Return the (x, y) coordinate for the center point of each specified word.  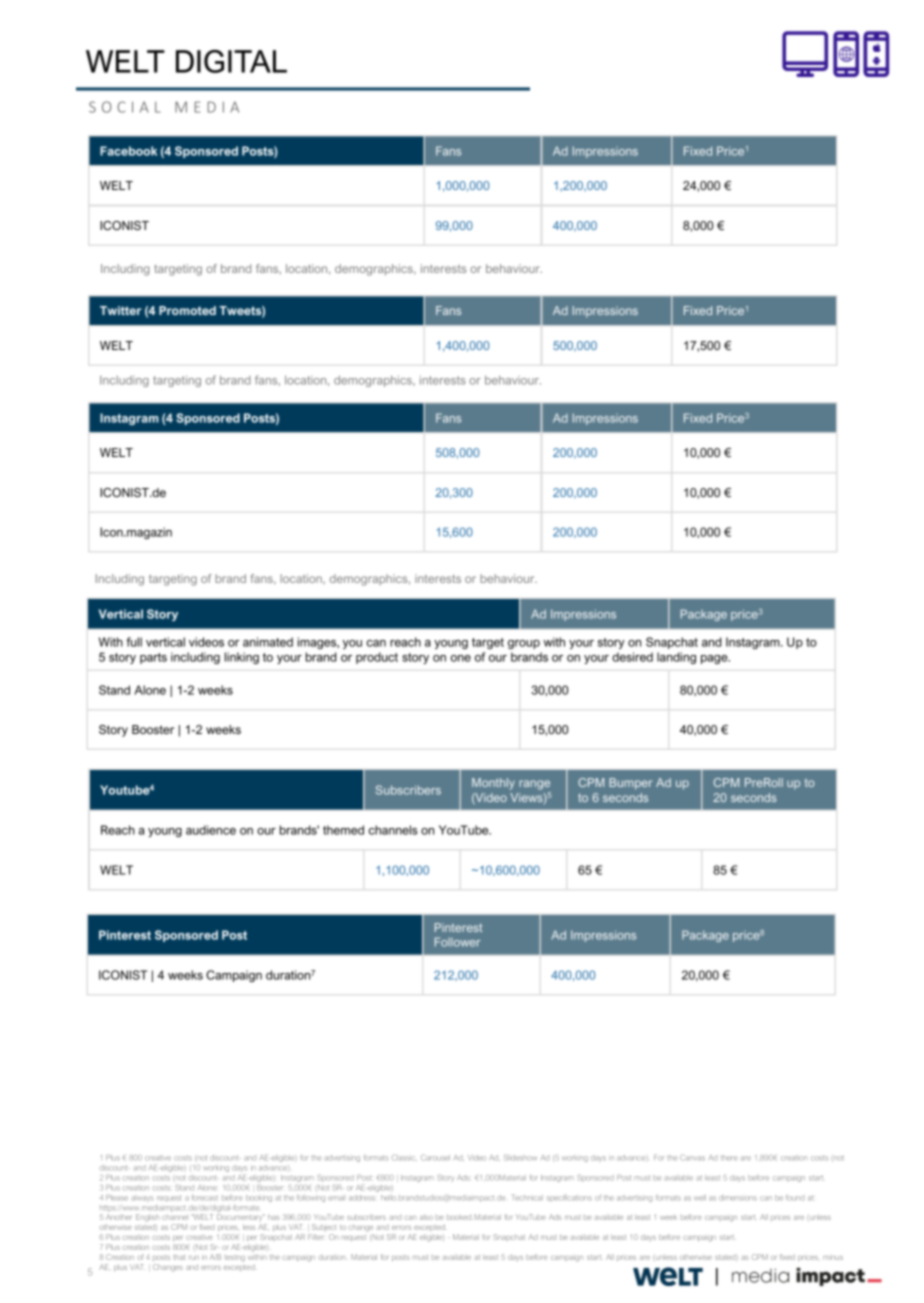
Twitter (120, 310)
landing (676, 658)
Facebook (128, 151)
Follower (458, 942)
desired (632, 657)
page (715, 659)
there (729, 1158)
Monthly (493, 784)
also (426, 1217)
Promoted (187, 310)
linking (242, 658)
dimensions (738, 1198)
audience (211, 830)
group (524, 644)
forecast (205, 1198)
